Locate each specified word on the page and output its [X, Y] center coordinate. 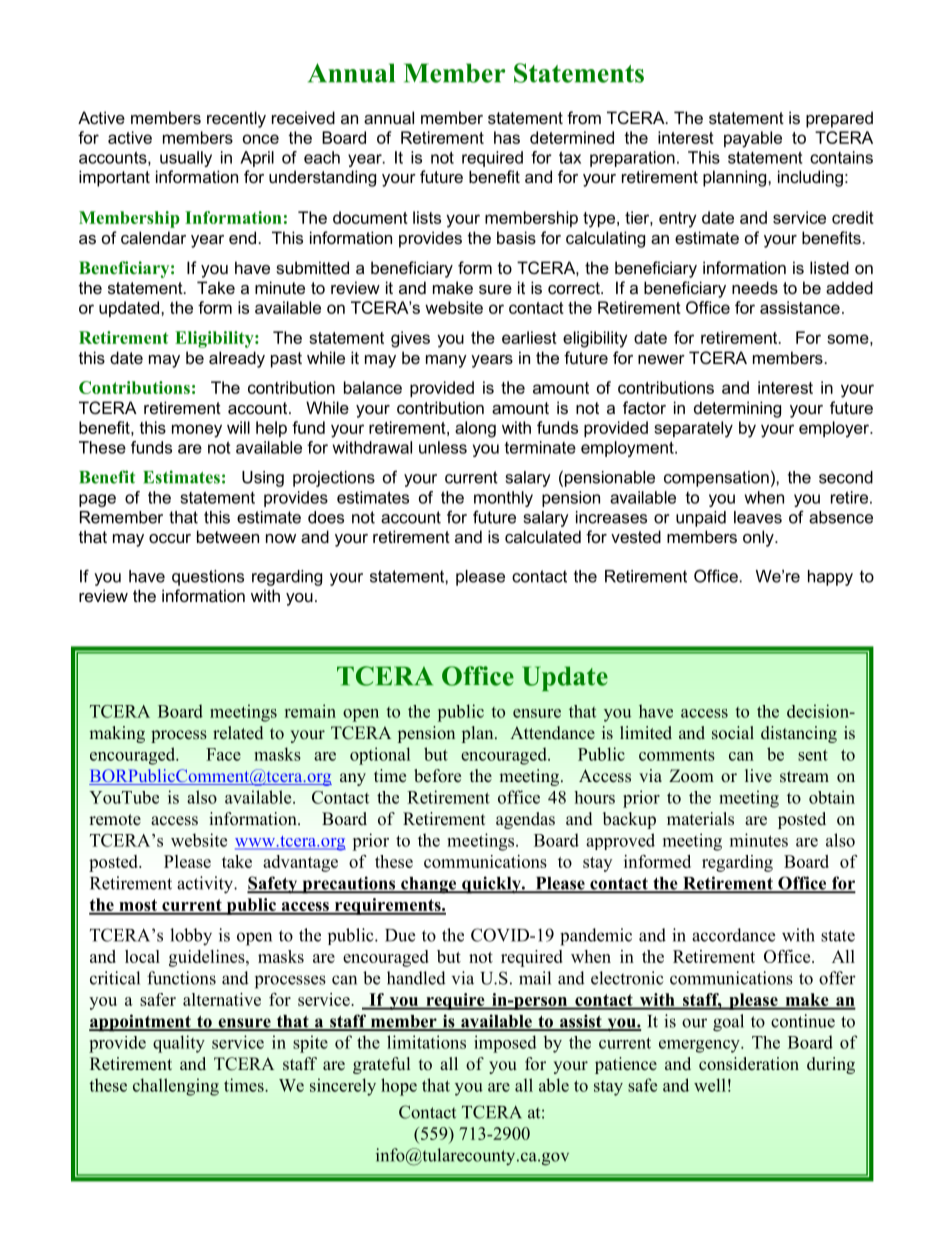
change [429, 885]
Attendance [552, 733]
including [810, 178]
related [238, 733]
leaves [758, 517]
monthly [503, 499]
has [507, 137]
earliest [529, 337]
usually [186, 159]
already [237, 359]
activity [206, 885]
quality [179, 1044]
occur [170, 538]
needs [755, 287]
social [733, 733]
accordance [733, 935]
